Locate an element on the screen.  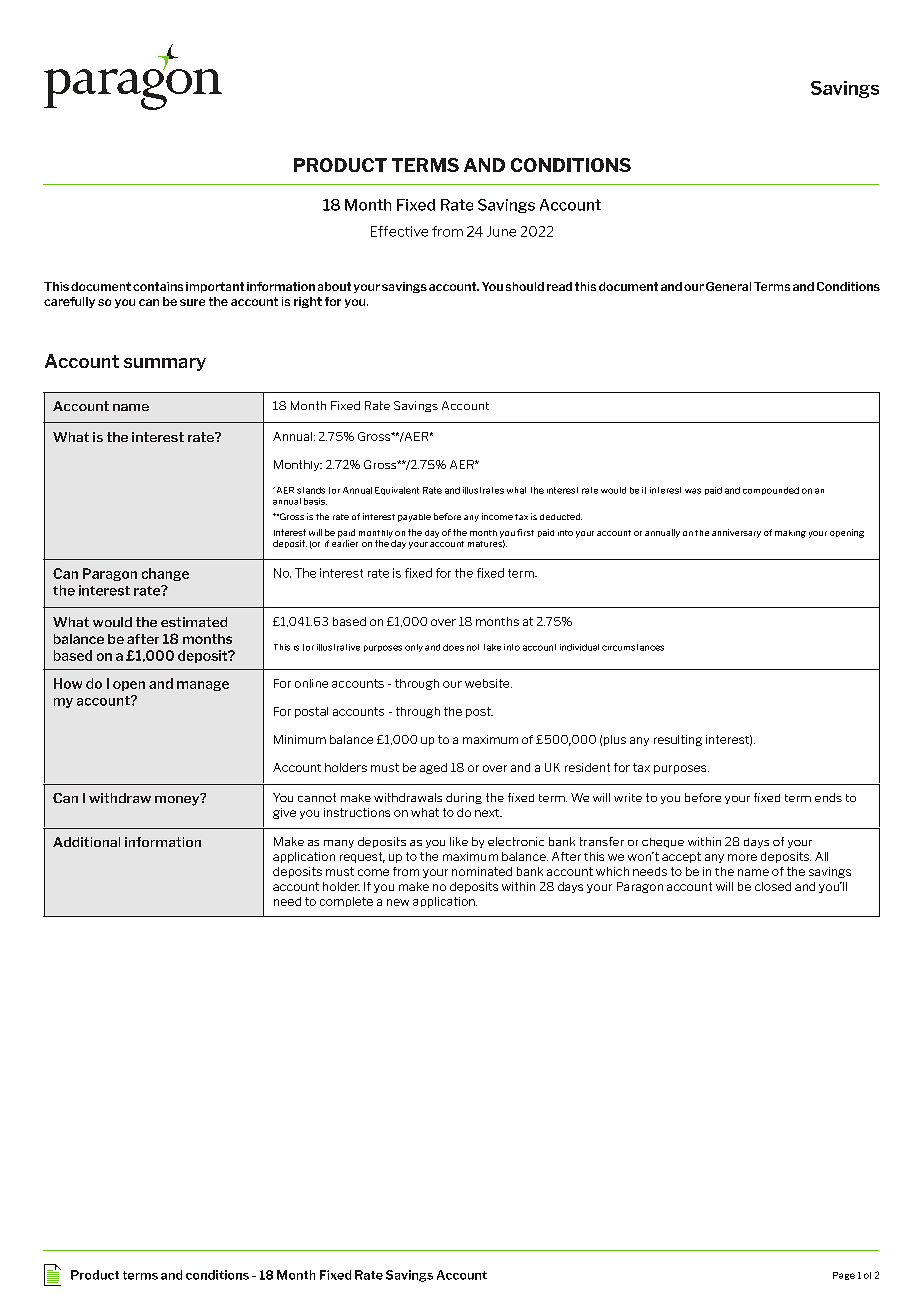
General is located at coordinates (728, 286).
